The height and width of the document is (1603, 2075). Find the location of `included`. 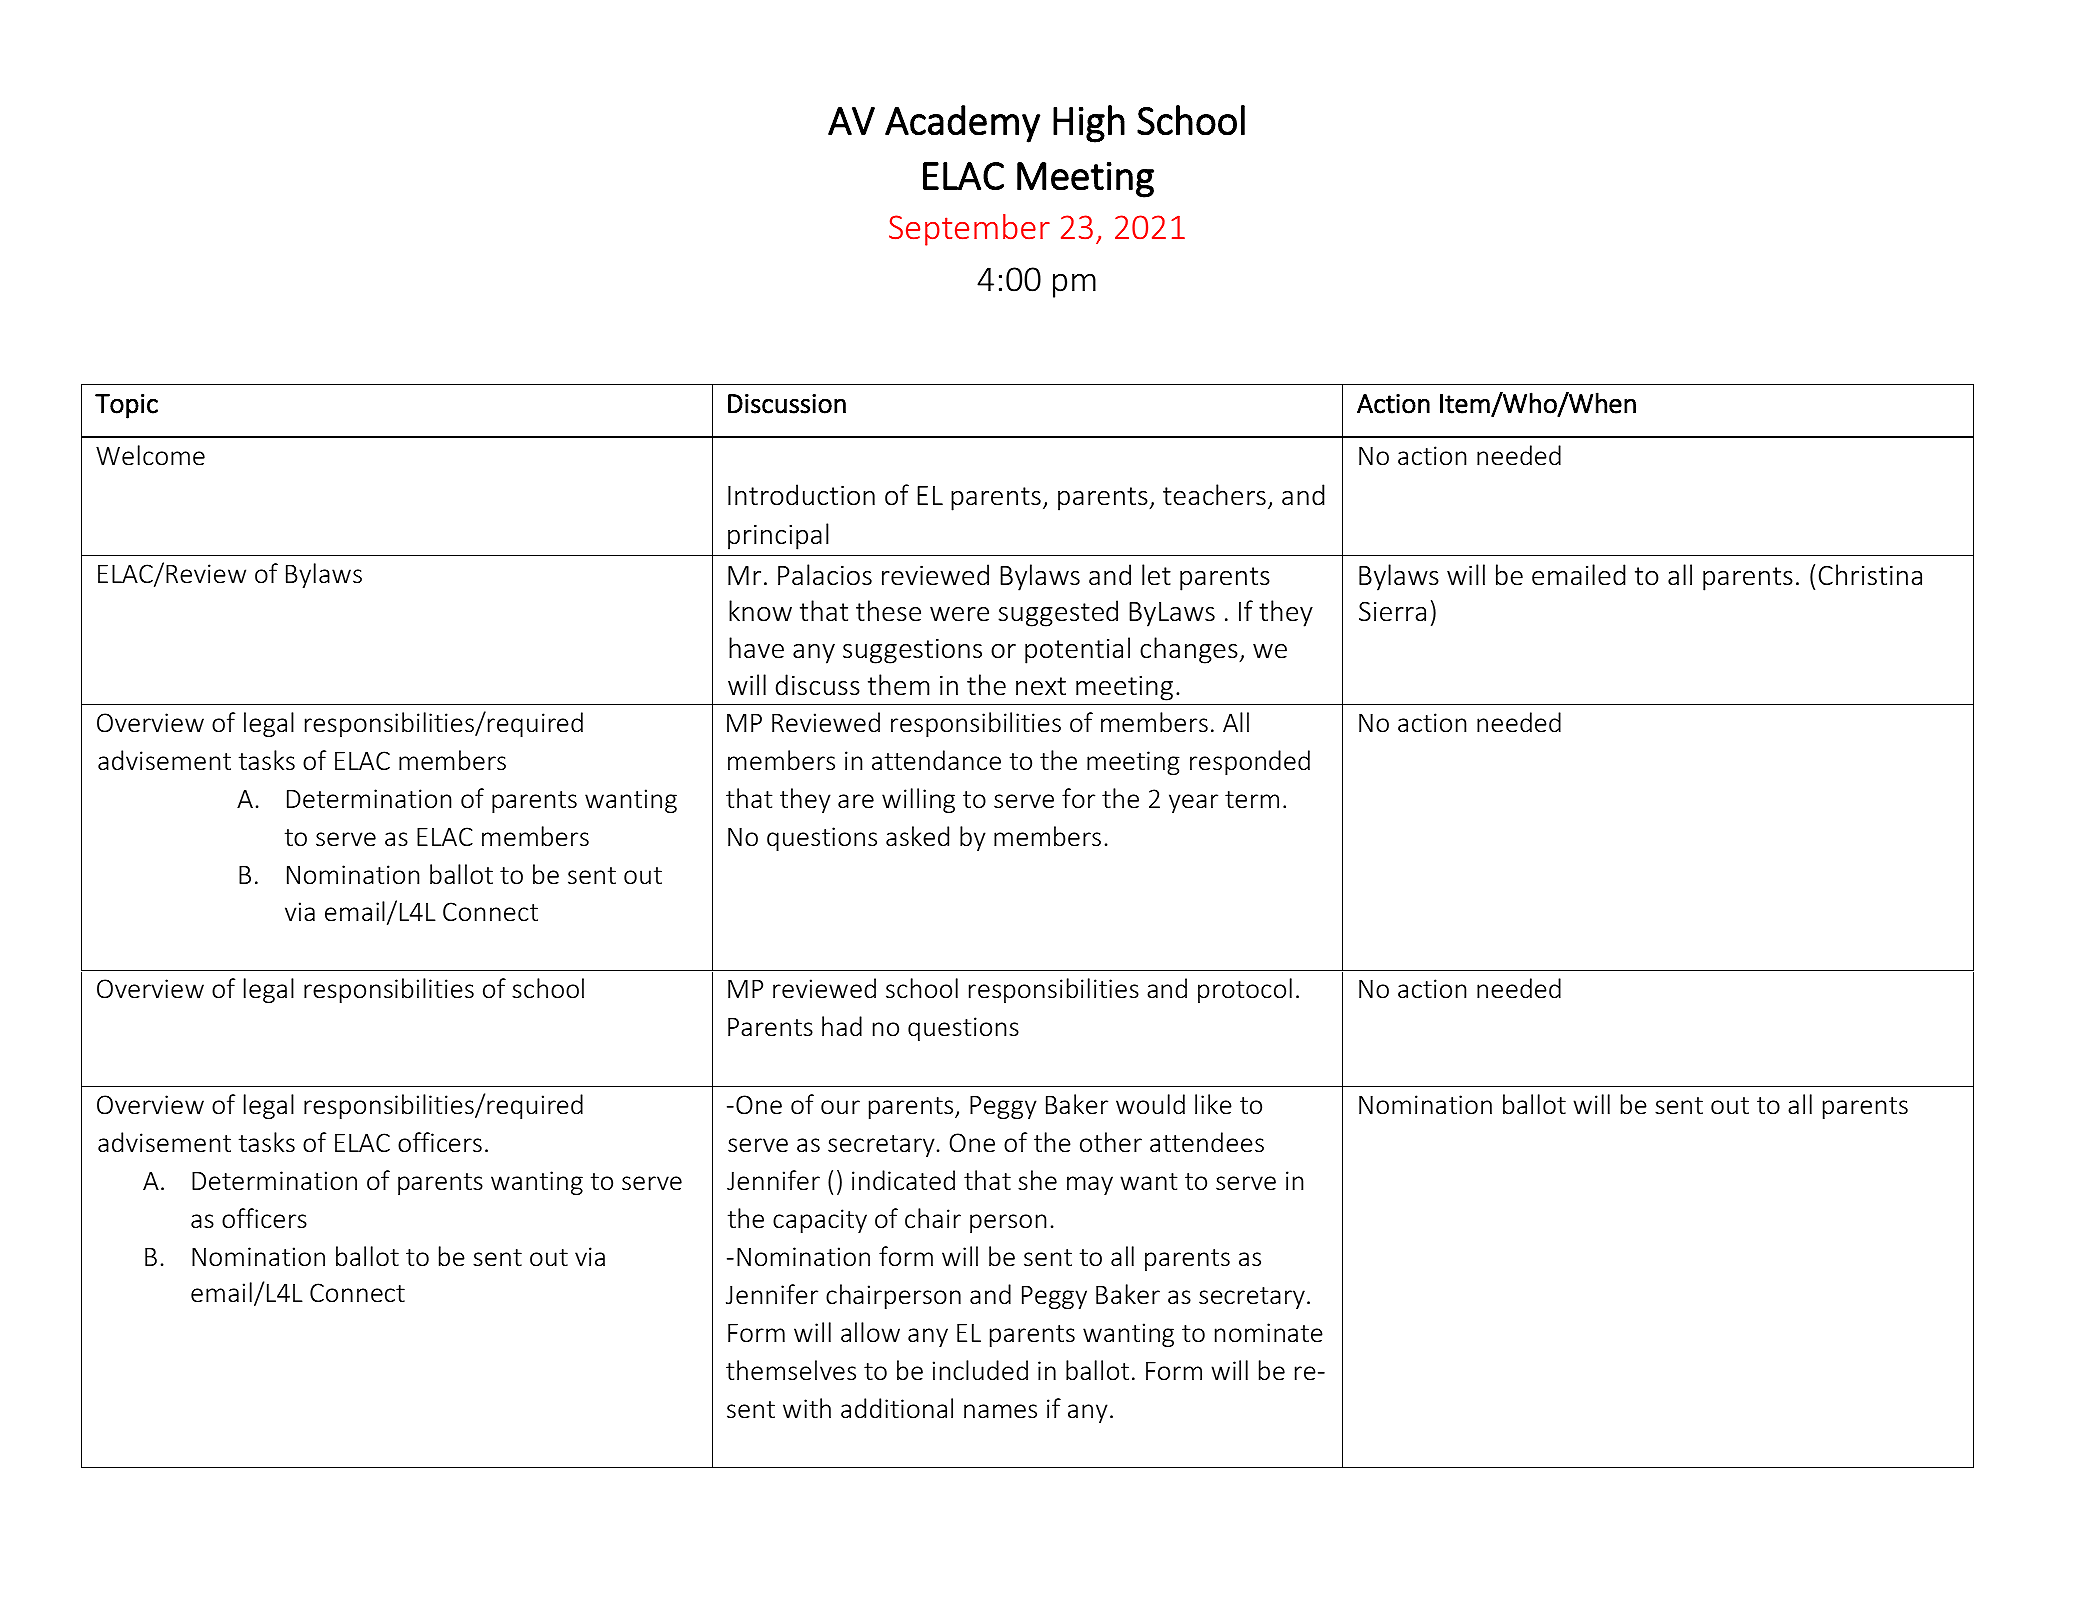

included is located at coordinates (980, 1370).
